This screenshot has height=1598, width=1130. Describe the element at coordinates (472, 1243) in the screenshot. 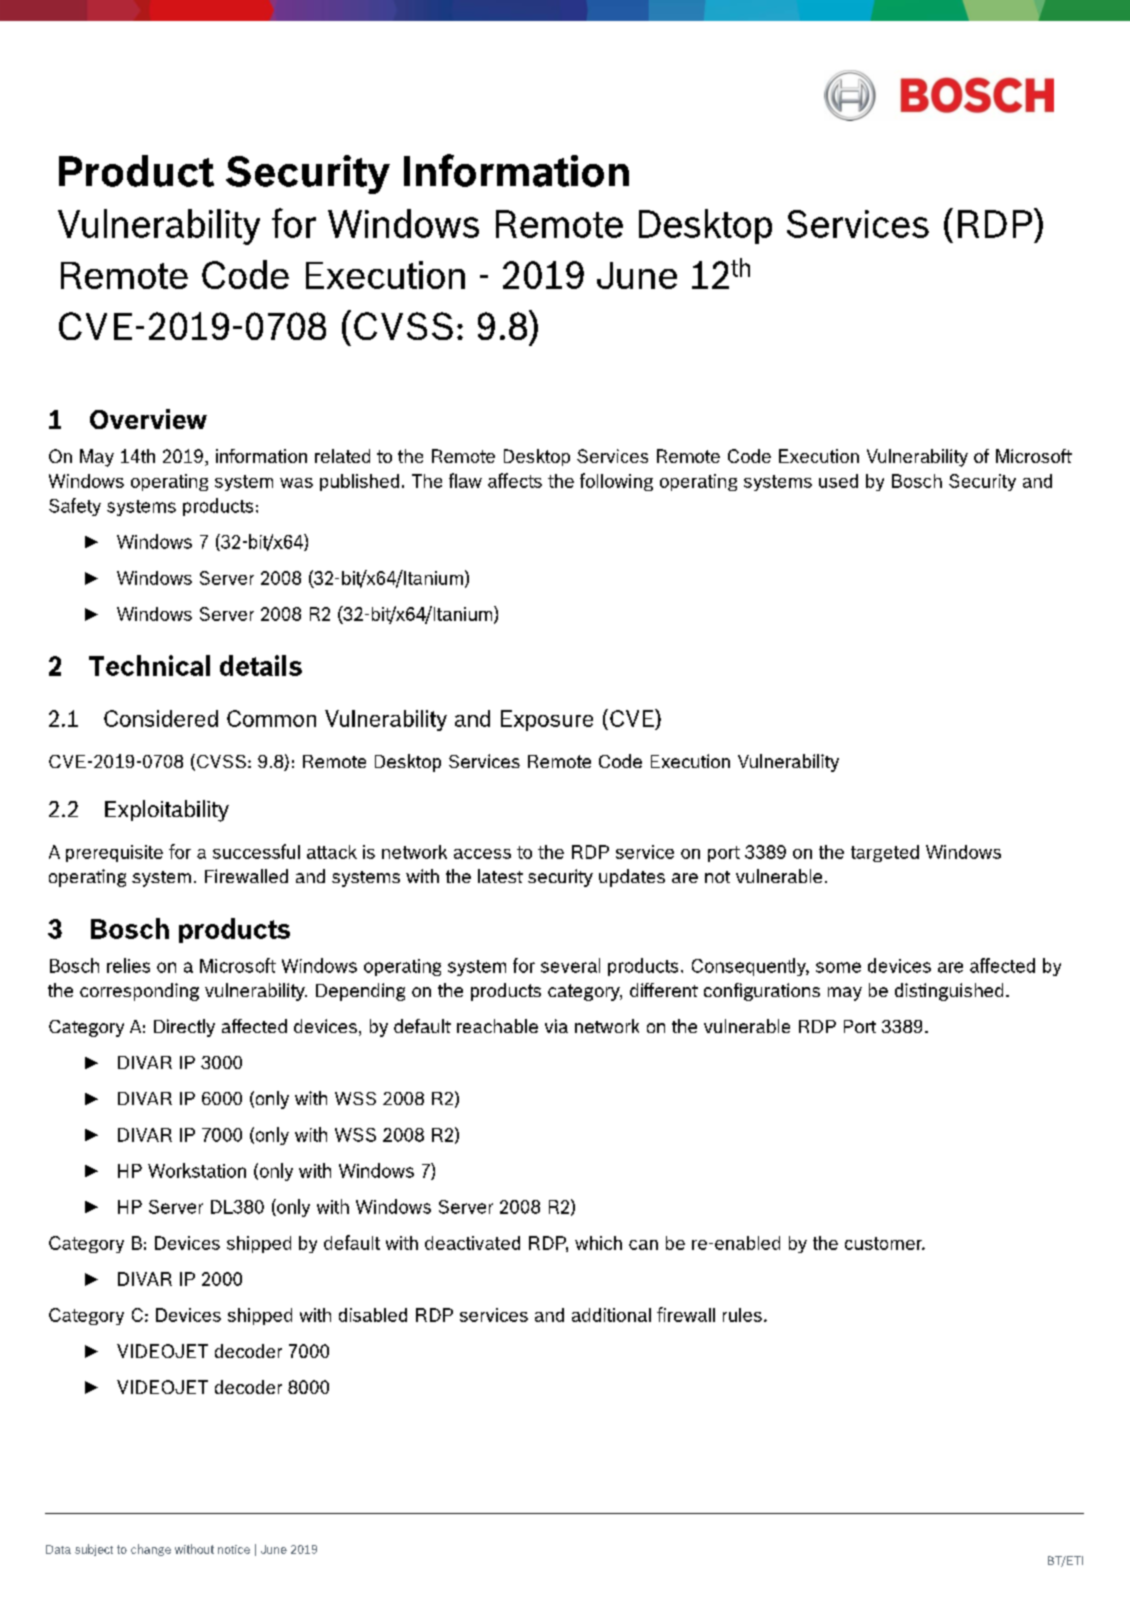

I see `deactivated` at that location.
